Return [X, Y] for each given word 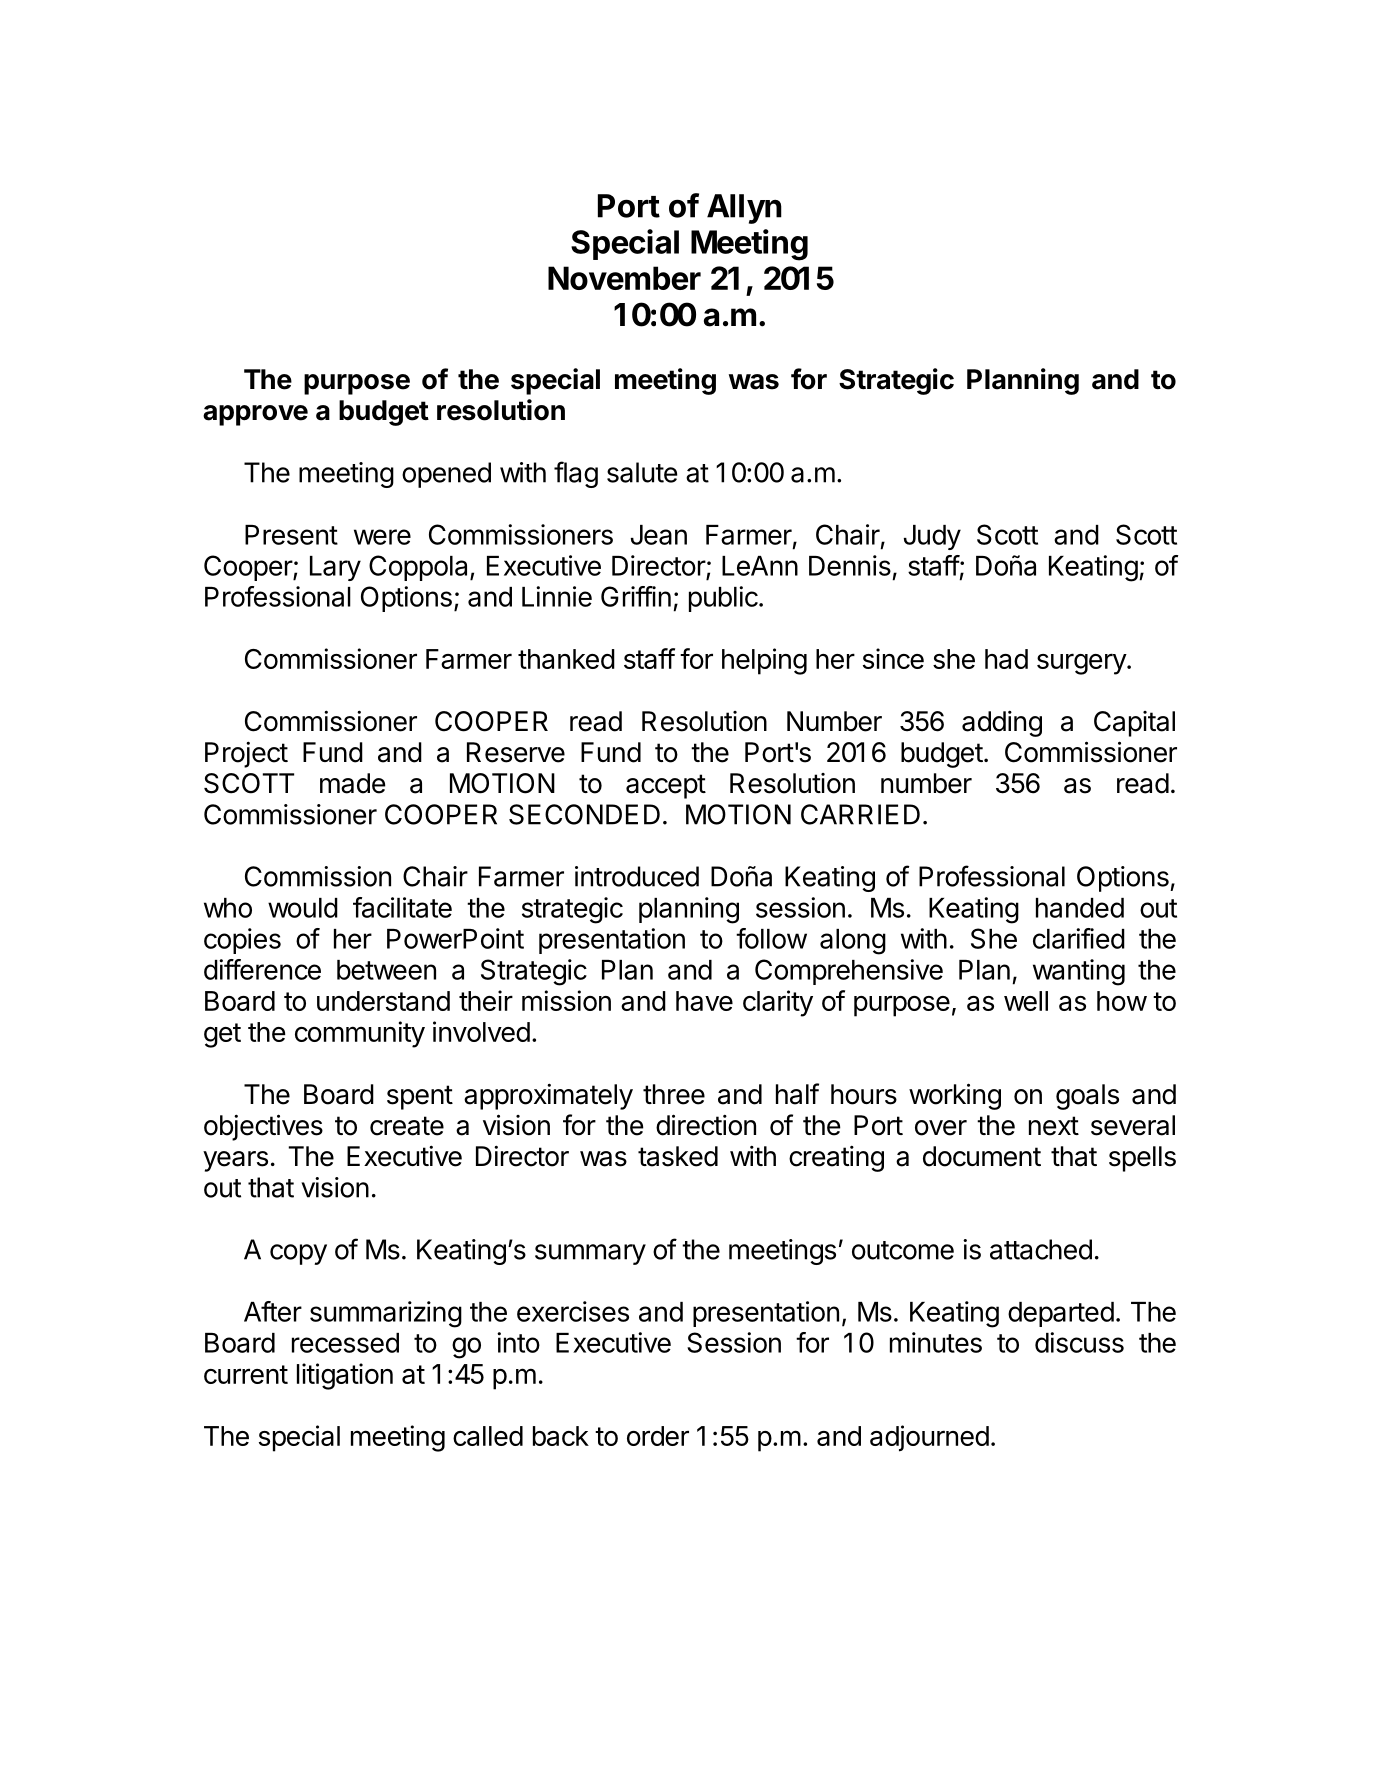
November [624, 278]
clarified [1079, 938]
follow [771, 938]
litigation [345, 1376]
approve [255, 415]
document [982, 1156]
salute [642, 472]
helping [764, 661]
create [407, 1126]
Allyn [744, 209]
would [303, 908]
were [382, 537]
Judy [932, 537]
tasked [678, 1156]
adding [1002, 724]
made [353, 783]
